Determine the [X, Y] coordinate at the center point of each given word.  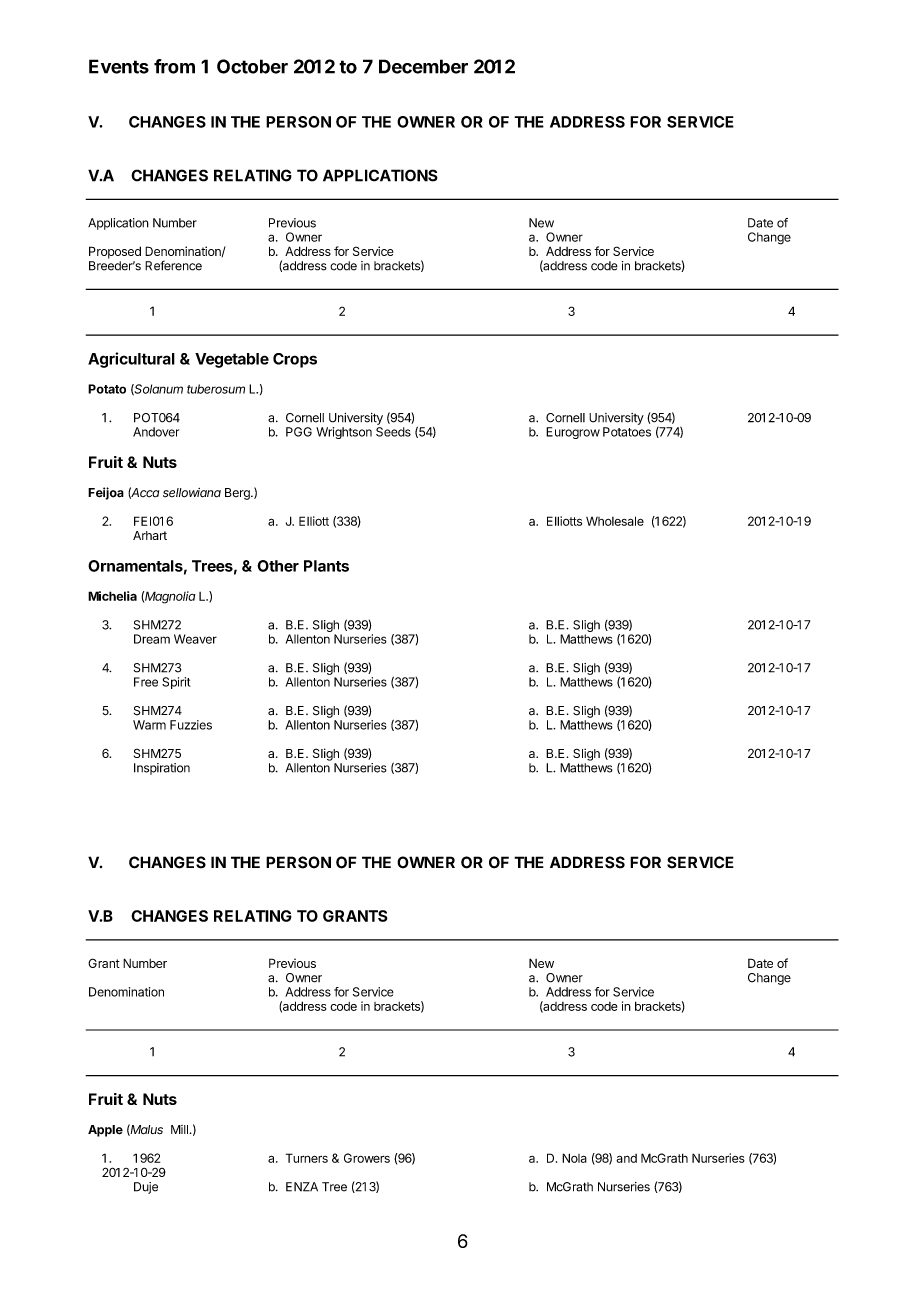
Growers [367, 1158]
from [174, 66]
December [423, 66]
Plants [326, 566]
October [252, 66]
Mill [179, 1129]
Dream [152, 639]
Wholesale [615, 521]
